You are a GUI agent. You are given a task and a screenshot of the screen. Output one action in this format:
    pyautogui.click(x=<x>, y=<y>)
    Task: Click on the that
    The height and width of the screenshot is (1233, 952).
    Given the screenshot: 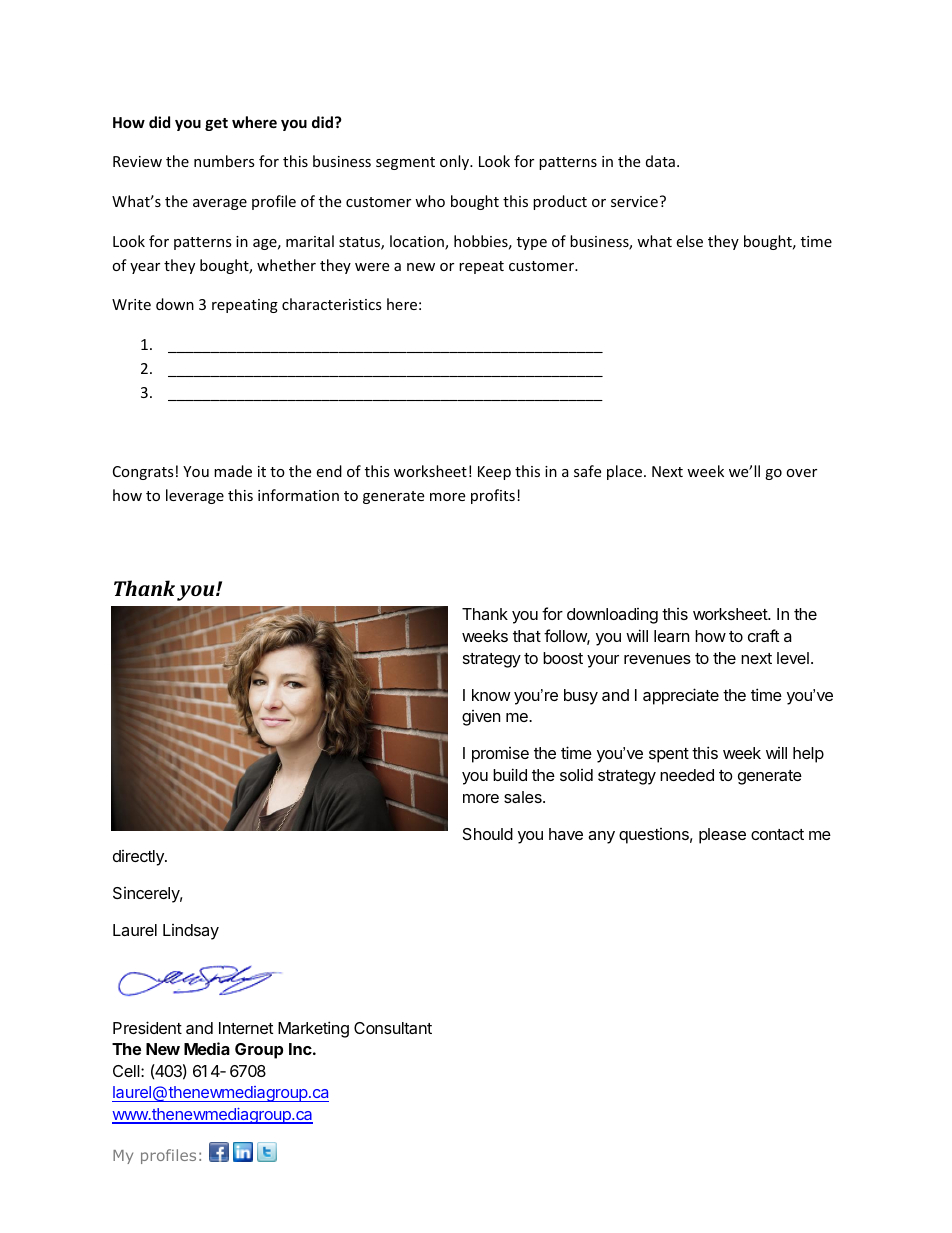 What is the action you would take?
    pyautogui.click(x=527, y=636)
